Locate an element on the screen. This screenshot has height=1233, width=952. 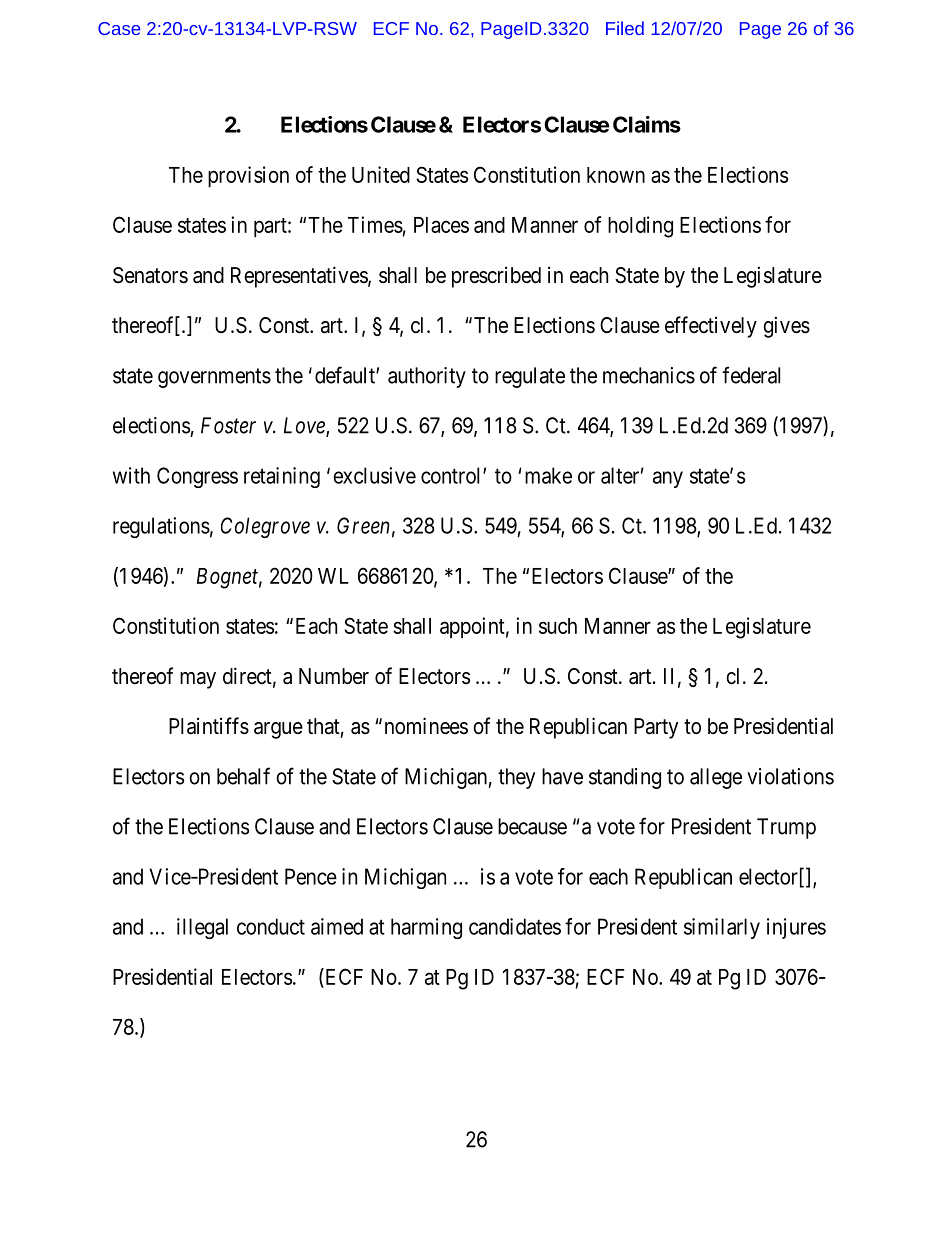
any is located at coordinates (668, 479).
